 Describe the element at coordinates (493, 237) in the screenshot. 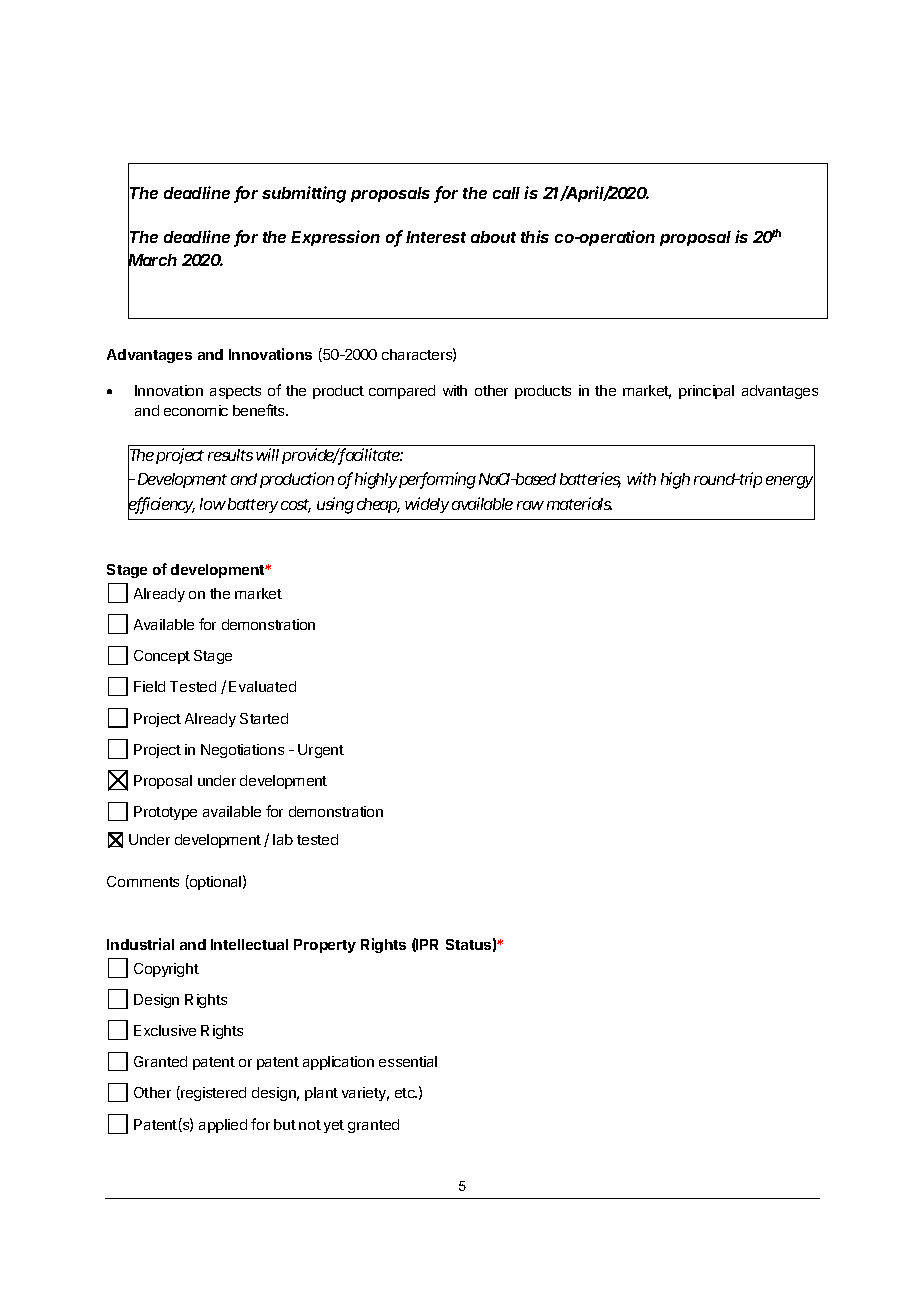

I see `about` at that location.
